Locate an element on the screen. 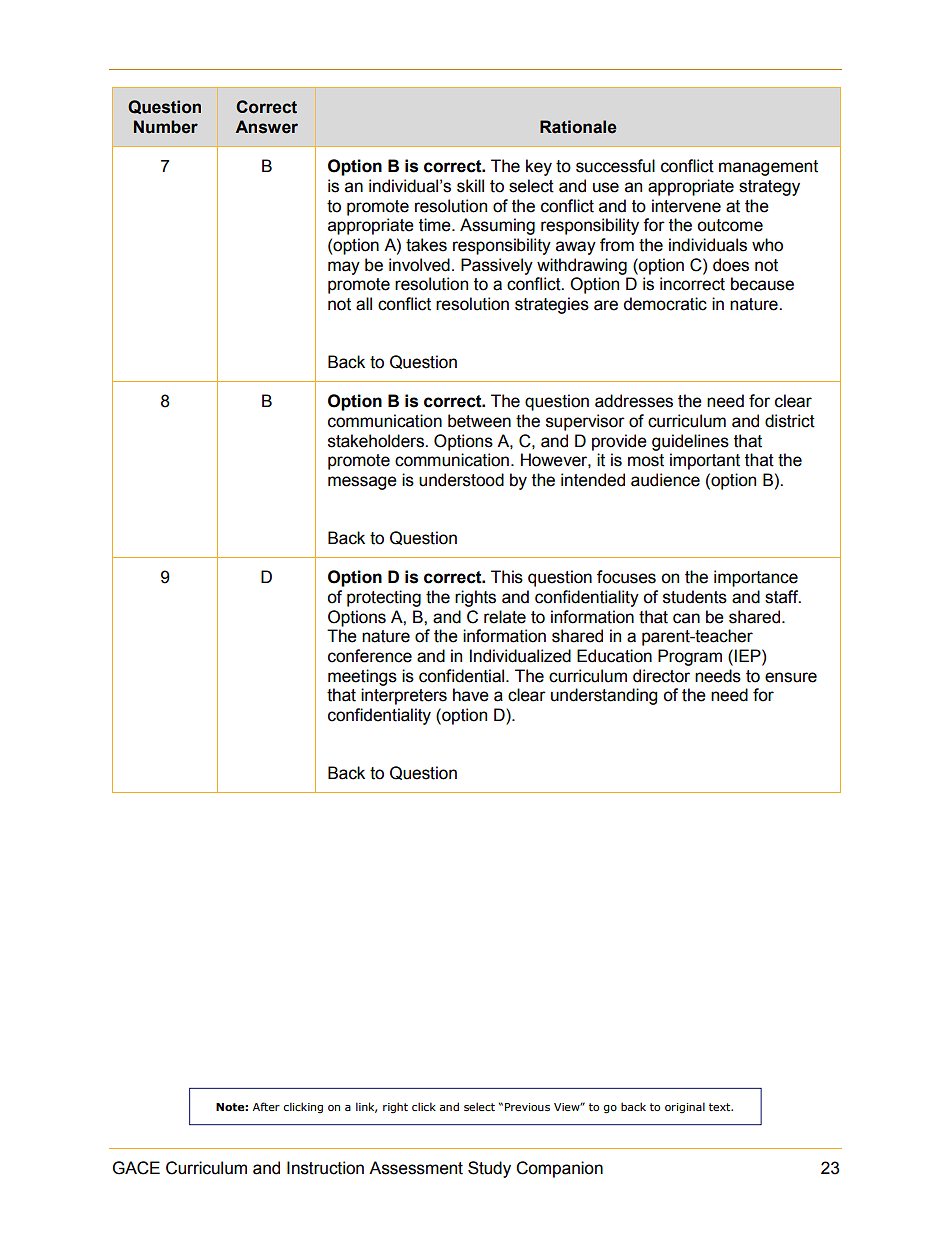 The image size is (952, 1233). skill is located at coordinates (470, 186).
